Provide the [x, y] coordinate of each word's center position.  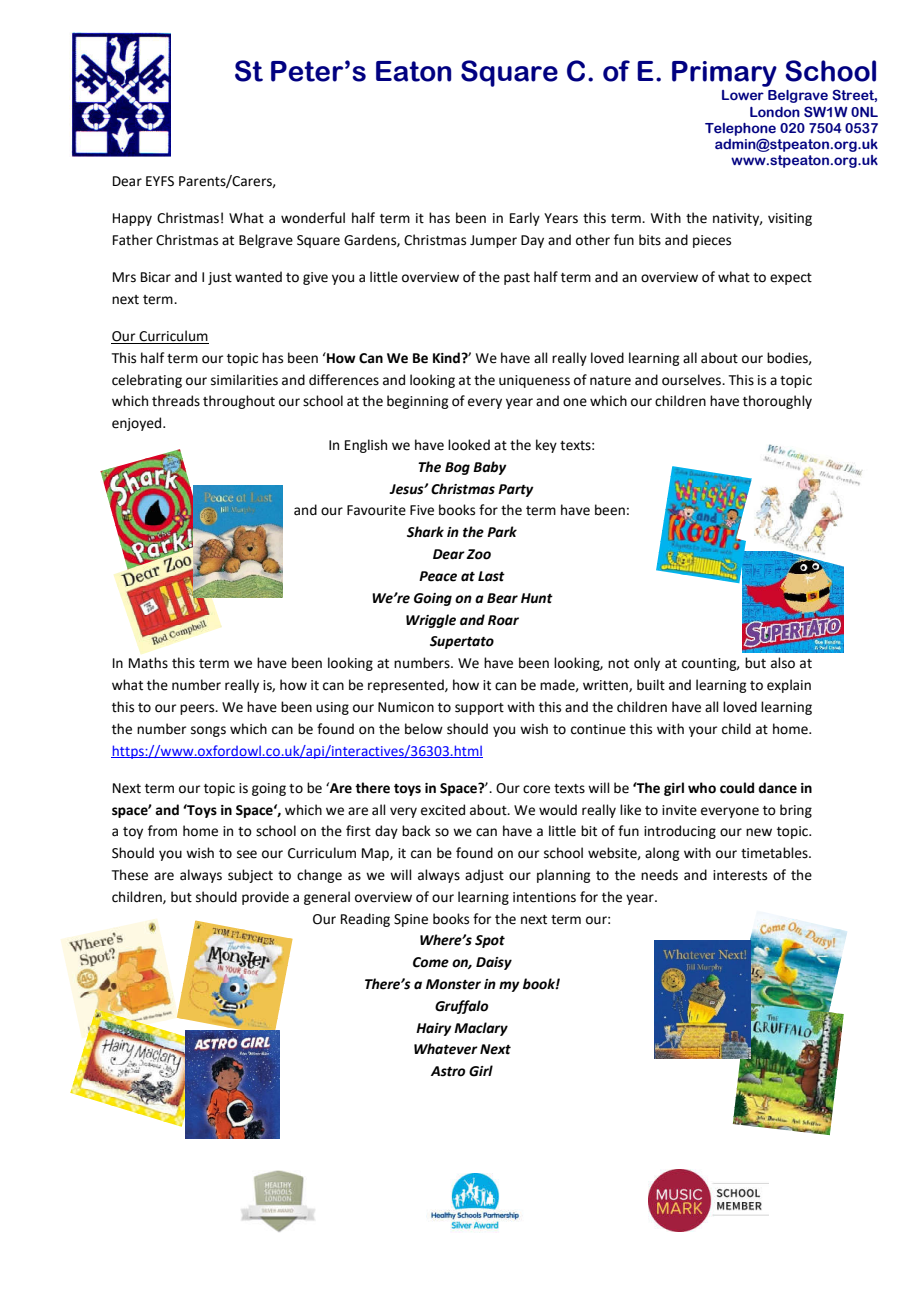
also [783, 663]
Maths [148, 663]
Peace [438, 576]
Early [525, 219]
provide [265, 898]
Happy [132, 219]
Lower [743, 95]
